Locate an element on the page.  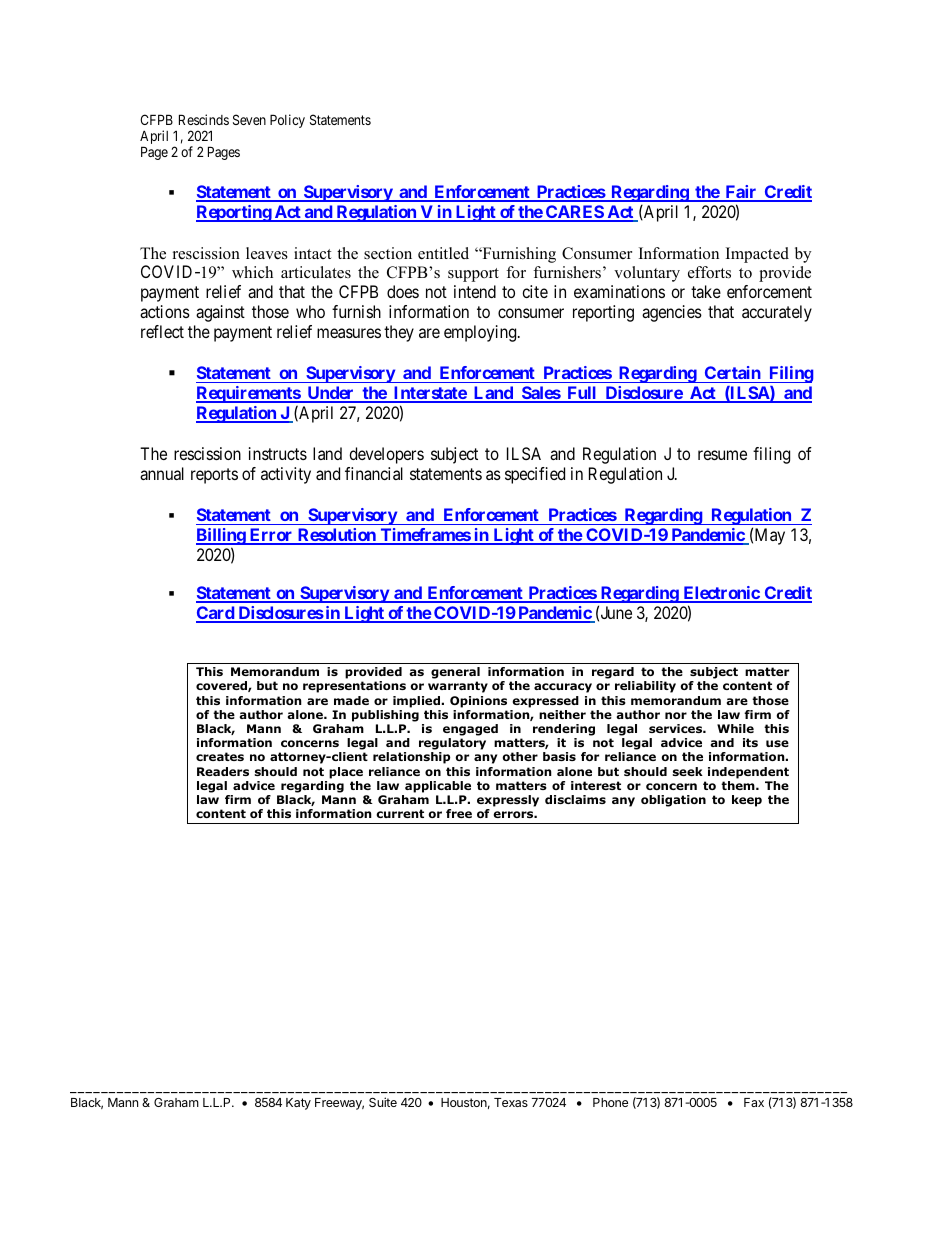
seek is located at coordinates (687, 771).
